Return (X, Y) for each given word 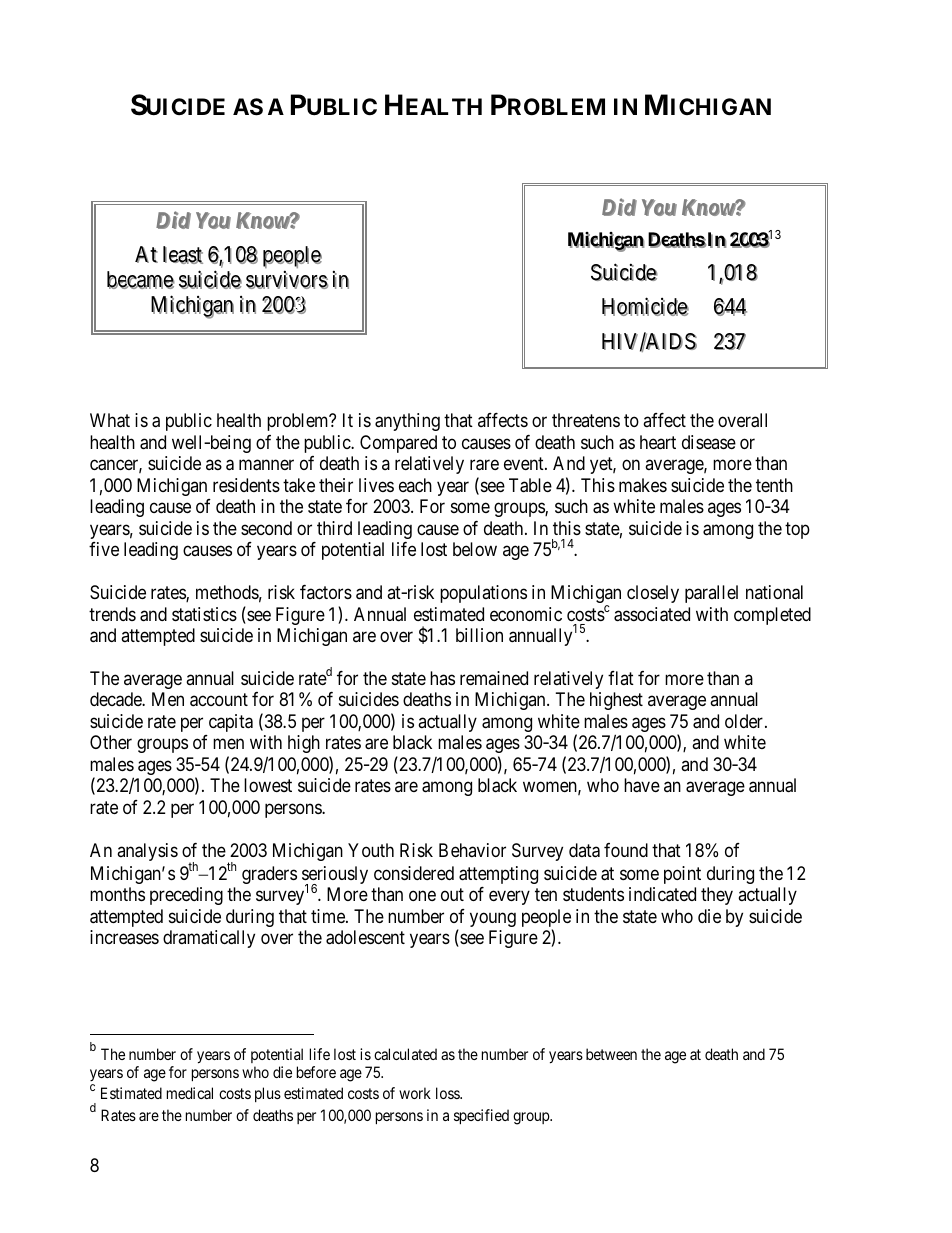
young (493, 919)
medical (190, 1093)
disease (709, 442)
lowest (268, 785)
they (717, 896)
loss (448, 1093)
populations (483, 594)
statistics (204, 614)
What (110, 420)
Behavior (472, 850)
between (611, 1054)
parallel (711, 594)
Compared (398, 444)
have (642, 785)
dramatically (209, 939)
